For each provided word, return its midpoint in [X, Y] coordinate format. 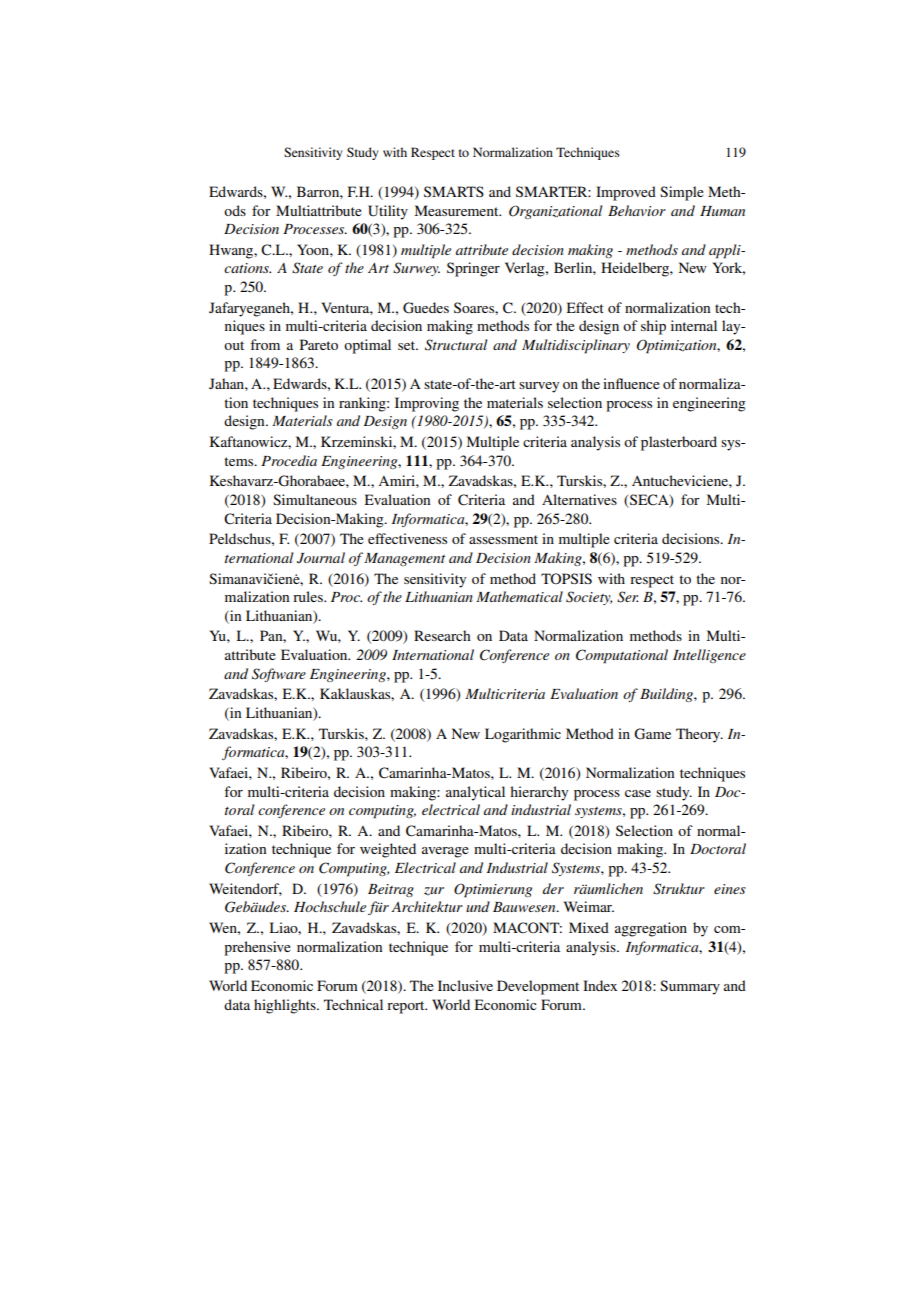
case [638, 793]
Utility [388, 212]
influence [631, 383]
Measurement [458, 210]
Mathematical [519, 596]
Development [538, 987]
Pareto [319, 344]
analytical [475, 793]
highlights [286, 1006]
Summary [690, 987]
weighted [388, 850]
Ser [627, 597]
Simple [682, 193]
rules [309, 596]
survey [539, 387]
